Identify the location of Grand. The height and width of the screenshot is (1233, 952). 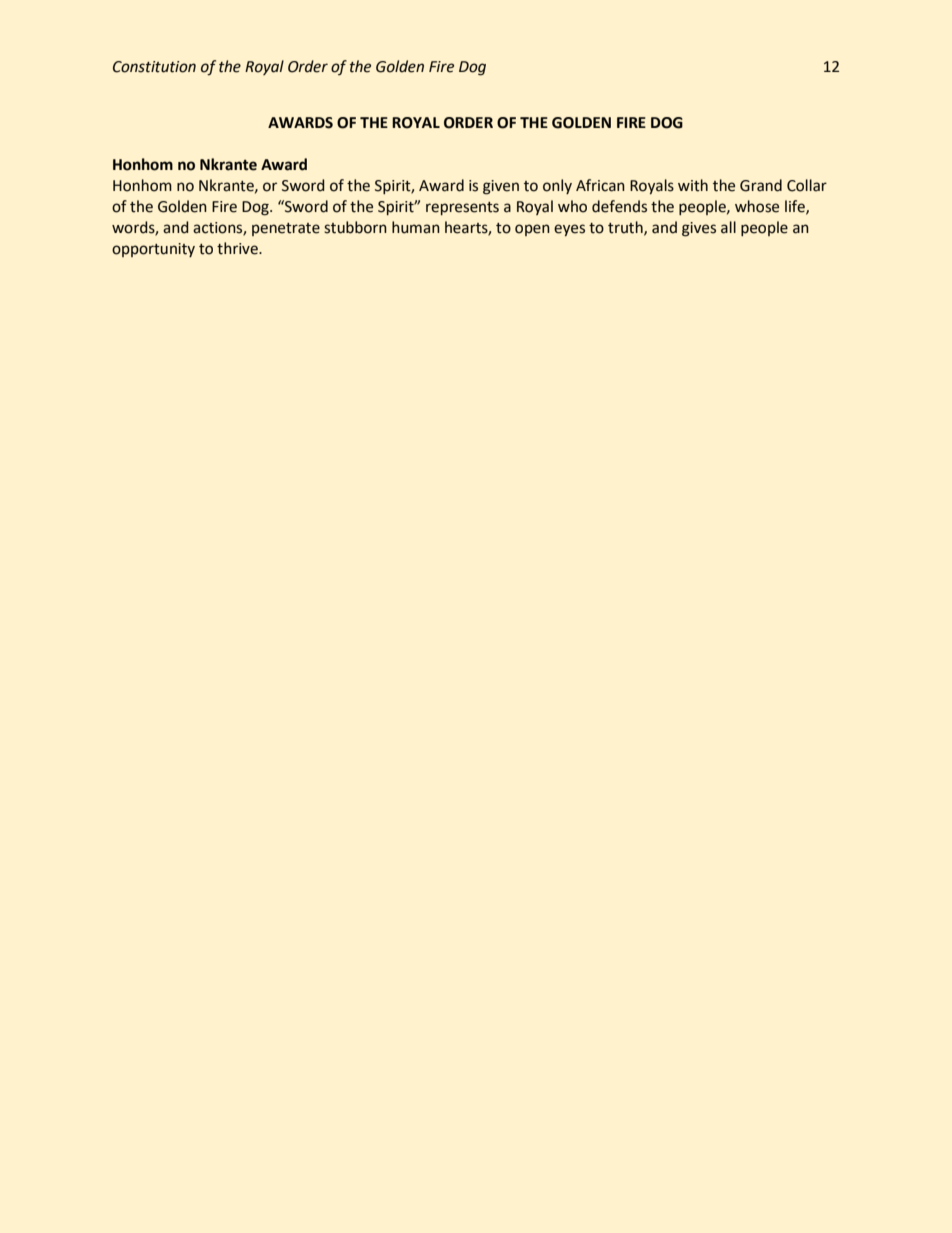
(761, 185).
